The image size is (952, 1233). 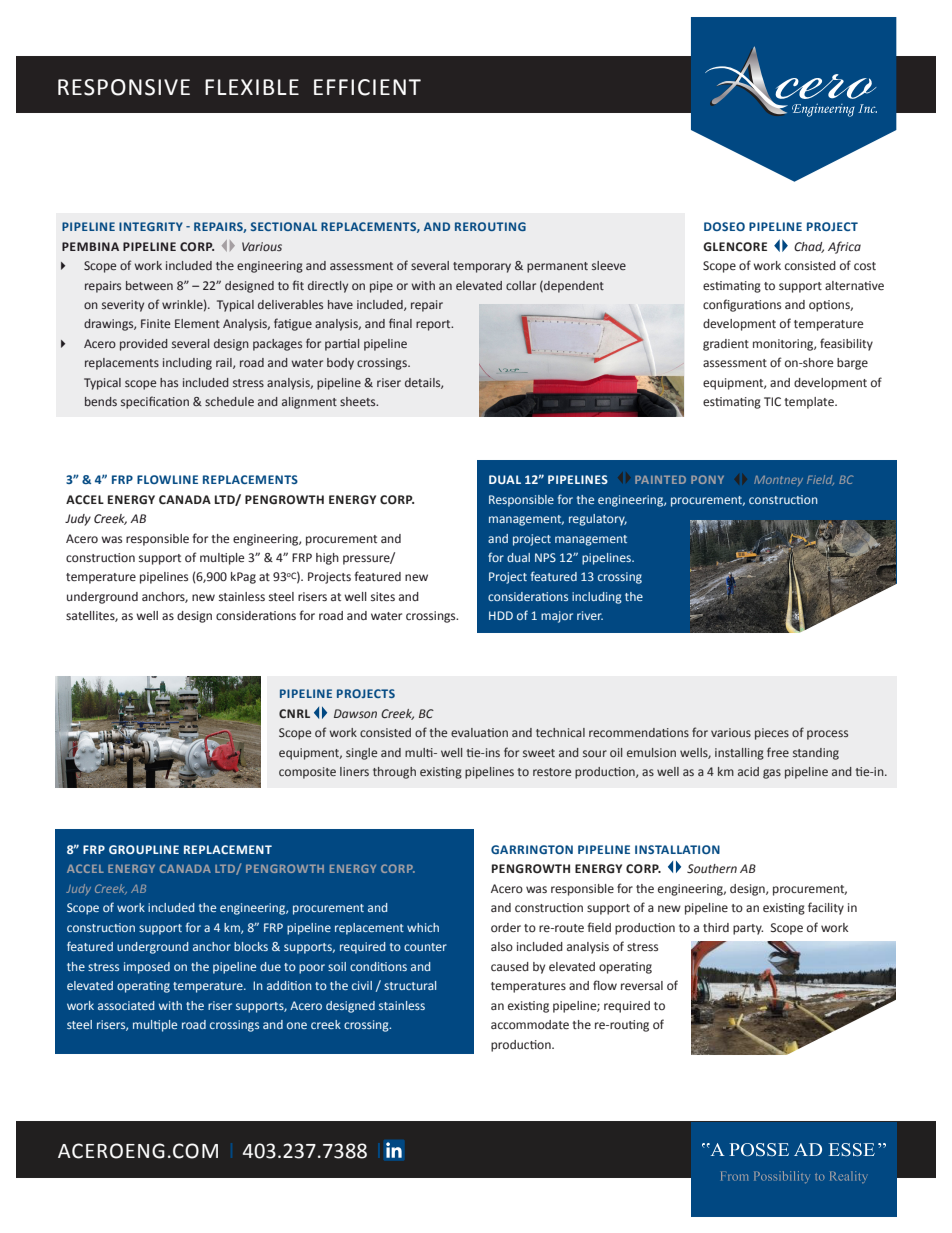 I want to click on EFFICIENT, so click(x=367, y=87).
